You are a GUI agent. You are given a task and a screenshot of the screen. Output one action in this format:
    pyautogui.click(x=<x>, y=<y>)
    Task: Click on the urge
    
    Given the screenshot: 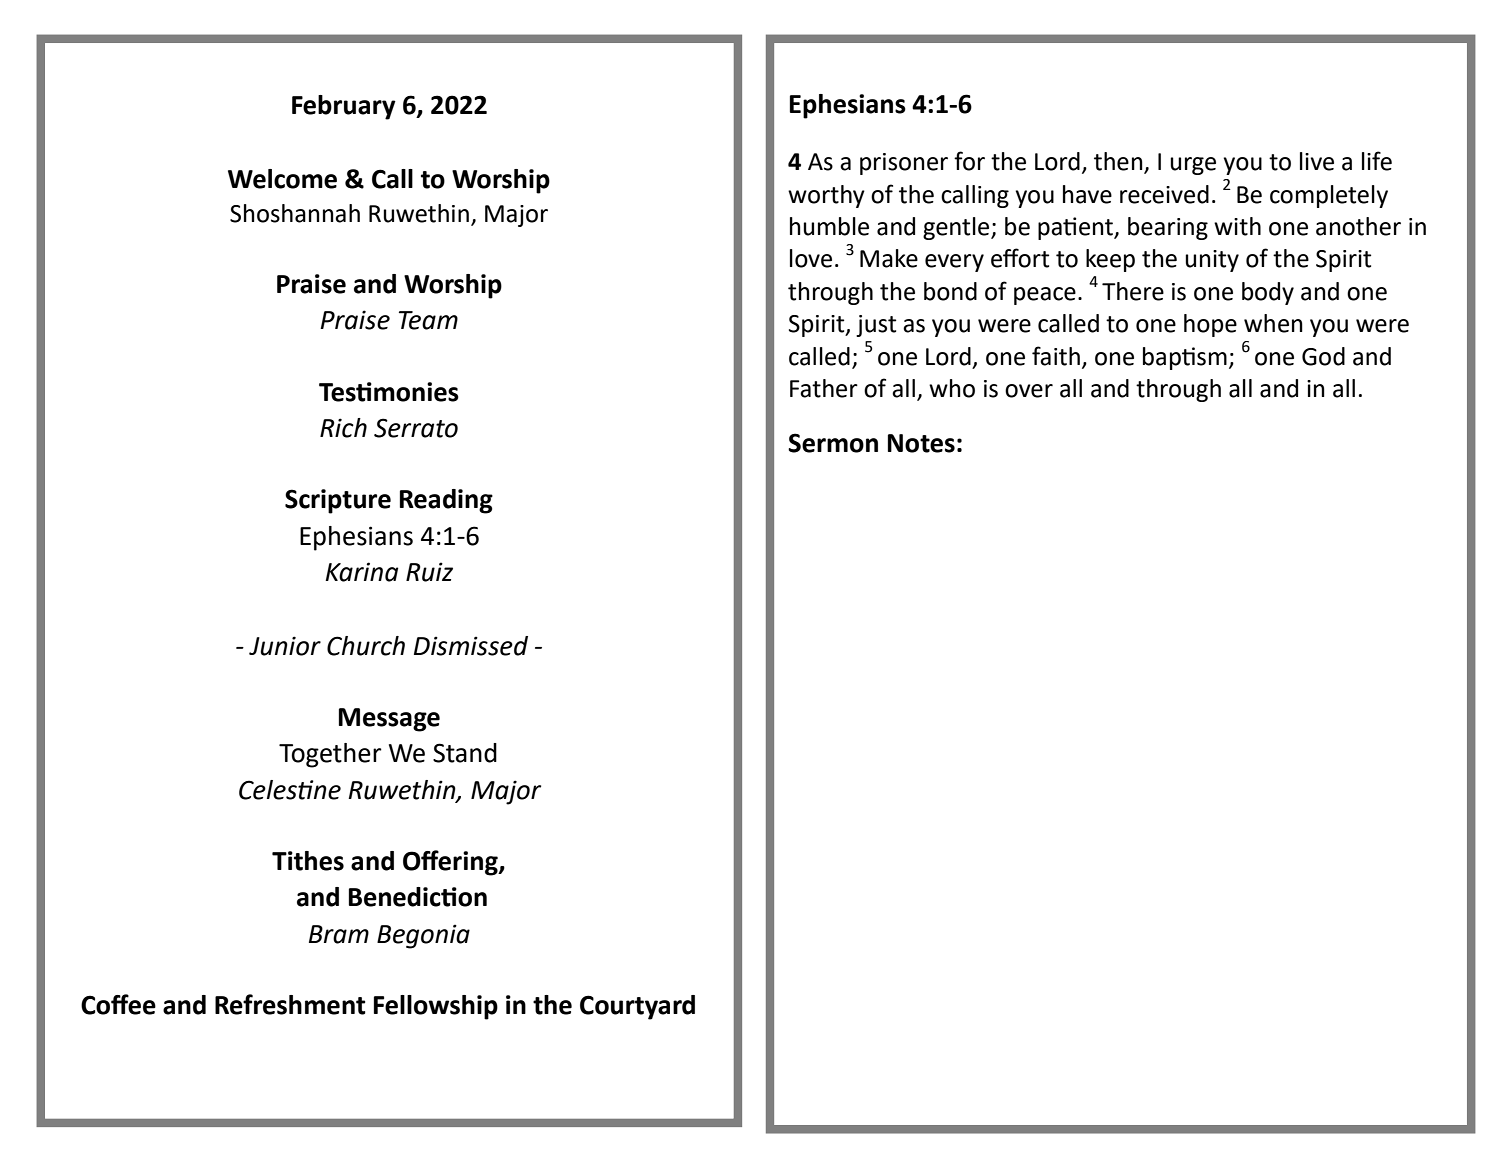 What is the action you would take?
    pyautogui.click(x=1193, y=166)
